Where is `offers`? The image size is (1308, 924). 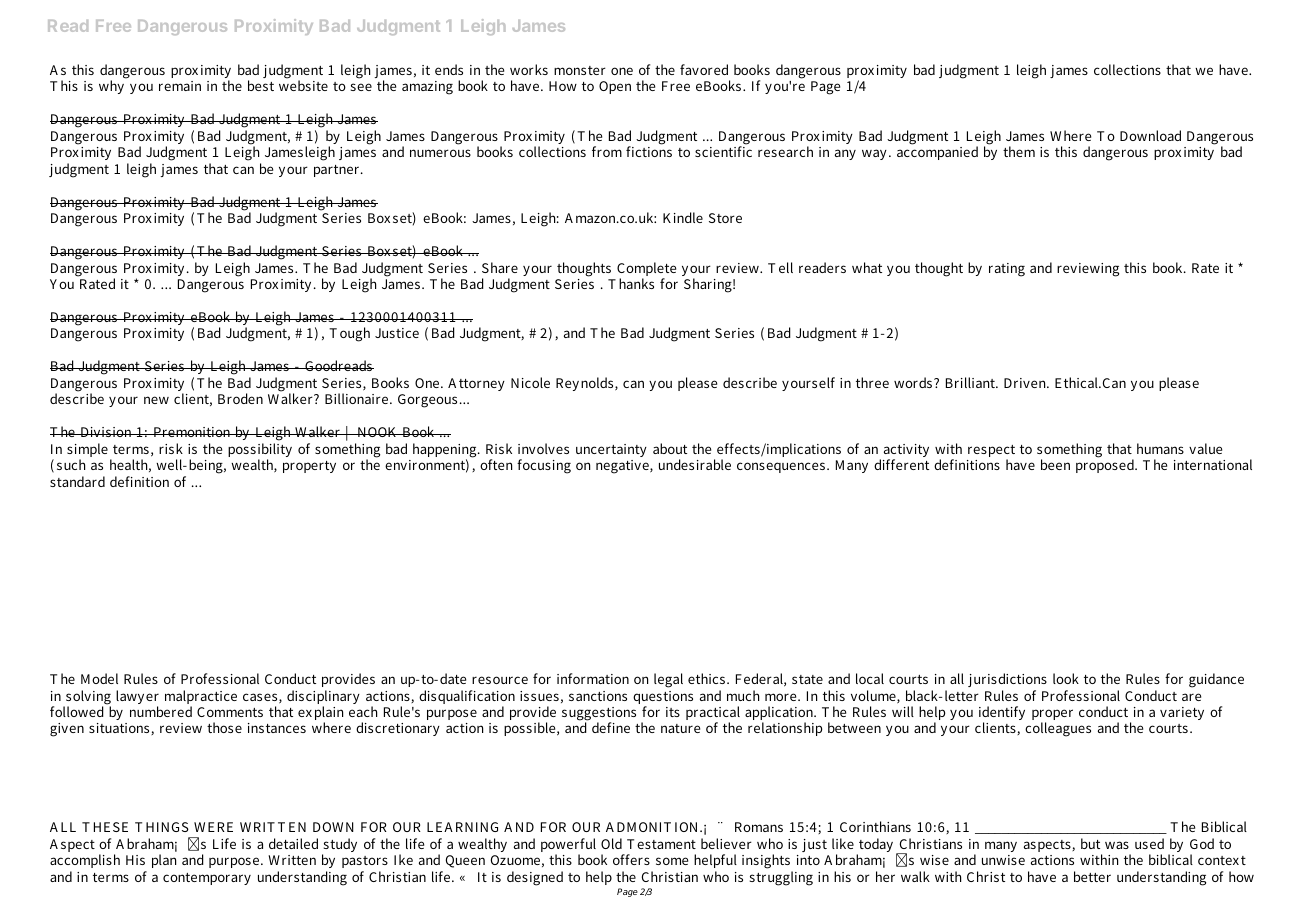
offers is located at coordinates (631, 859).
